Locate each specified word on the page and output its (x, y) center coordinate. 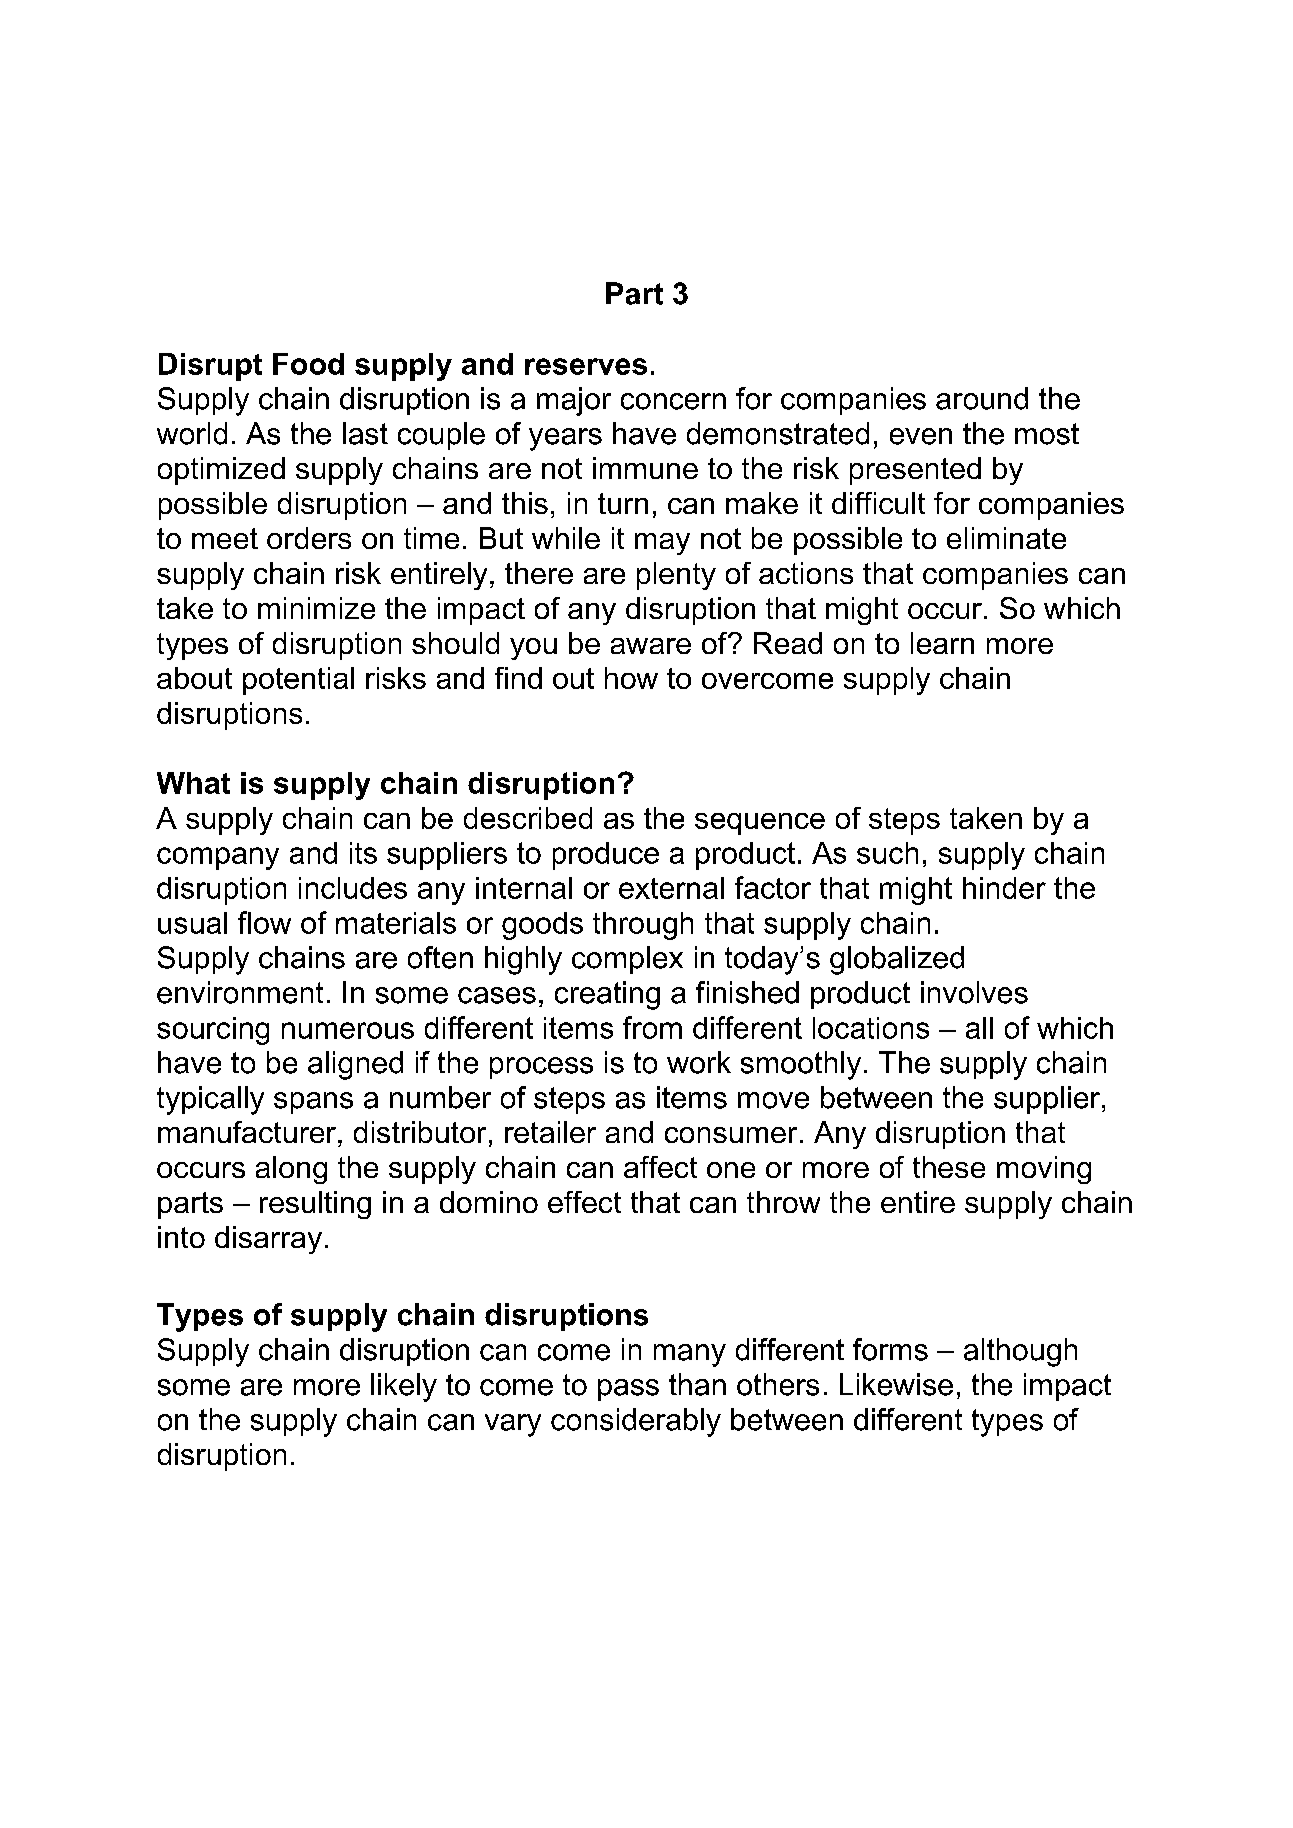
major (574, 401)
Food (308, 364)
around (982, 398)
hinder (1004, 888)
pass (628, 1390)
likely (404, 1387)
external (671, 888)
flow (264, 922)
